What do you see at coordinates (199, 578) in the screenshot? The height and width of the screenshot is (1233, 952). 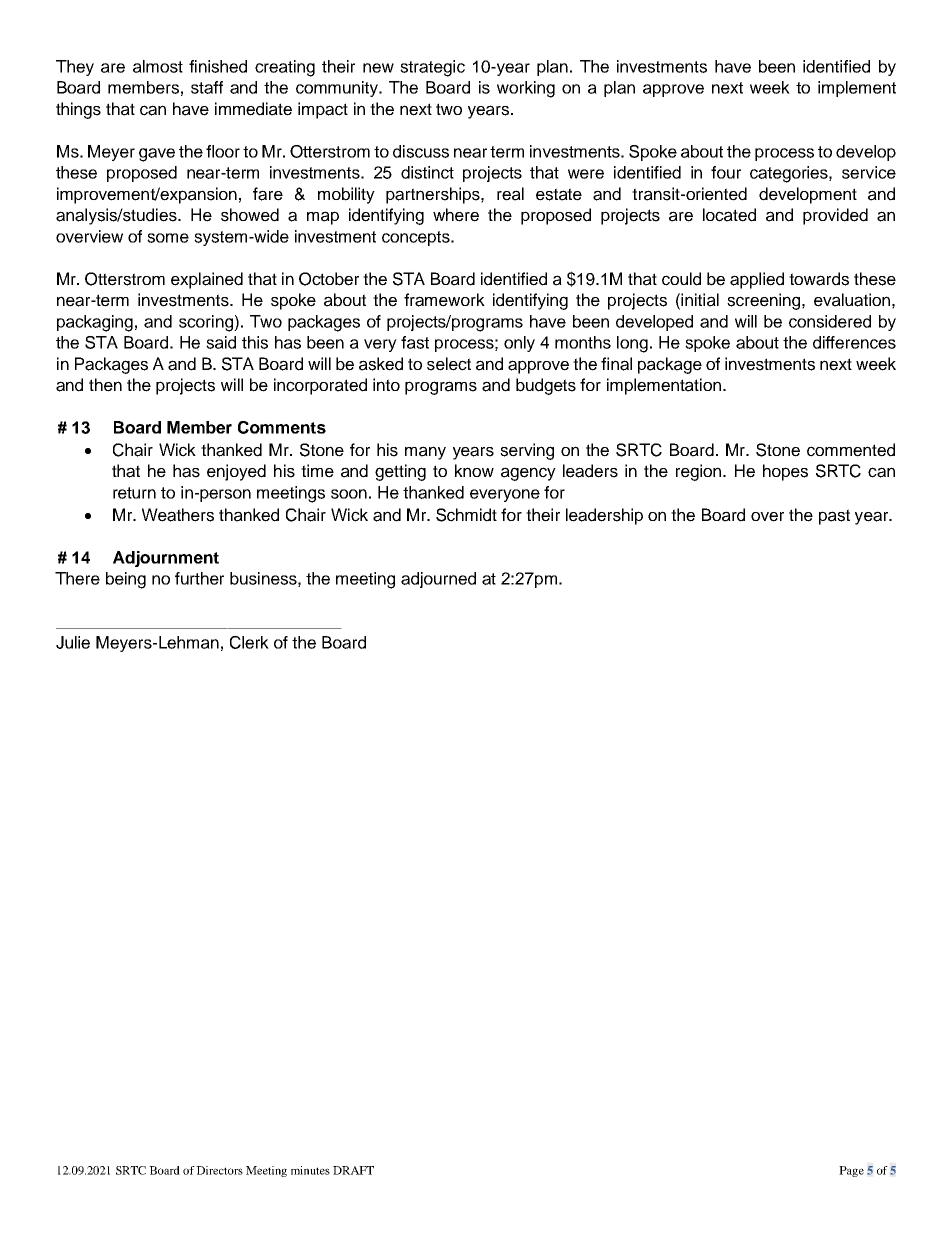 I see `further` at bounding box center [199, 578].
